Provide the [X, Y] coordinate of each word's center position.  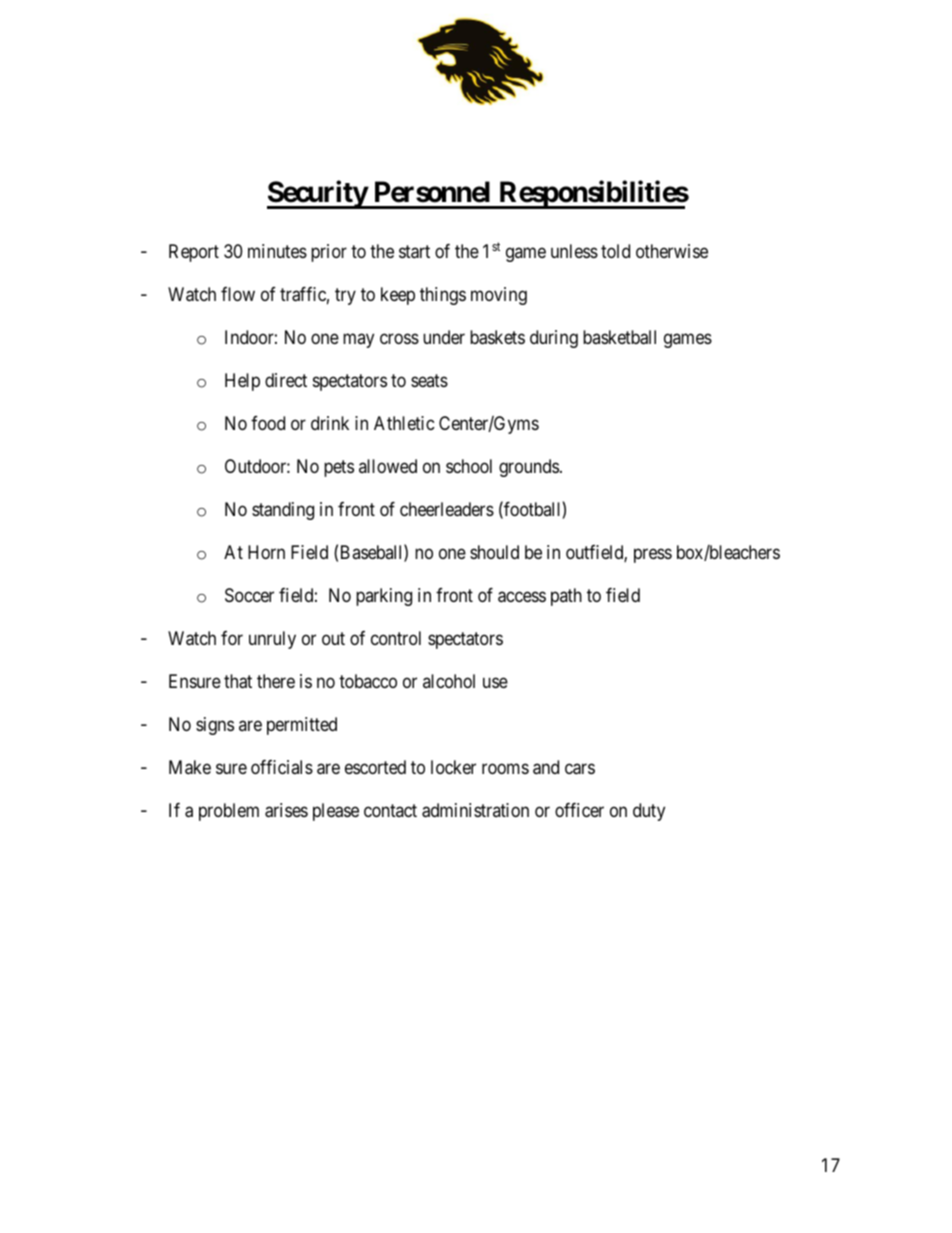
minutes [277, 251]
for [232, 638]
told [615, 251]
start [414, 252]
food [268, 423]
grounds [529, 468]
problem [229, 812]
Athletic [404, 423]
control [396, 638]
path [566, 597]
